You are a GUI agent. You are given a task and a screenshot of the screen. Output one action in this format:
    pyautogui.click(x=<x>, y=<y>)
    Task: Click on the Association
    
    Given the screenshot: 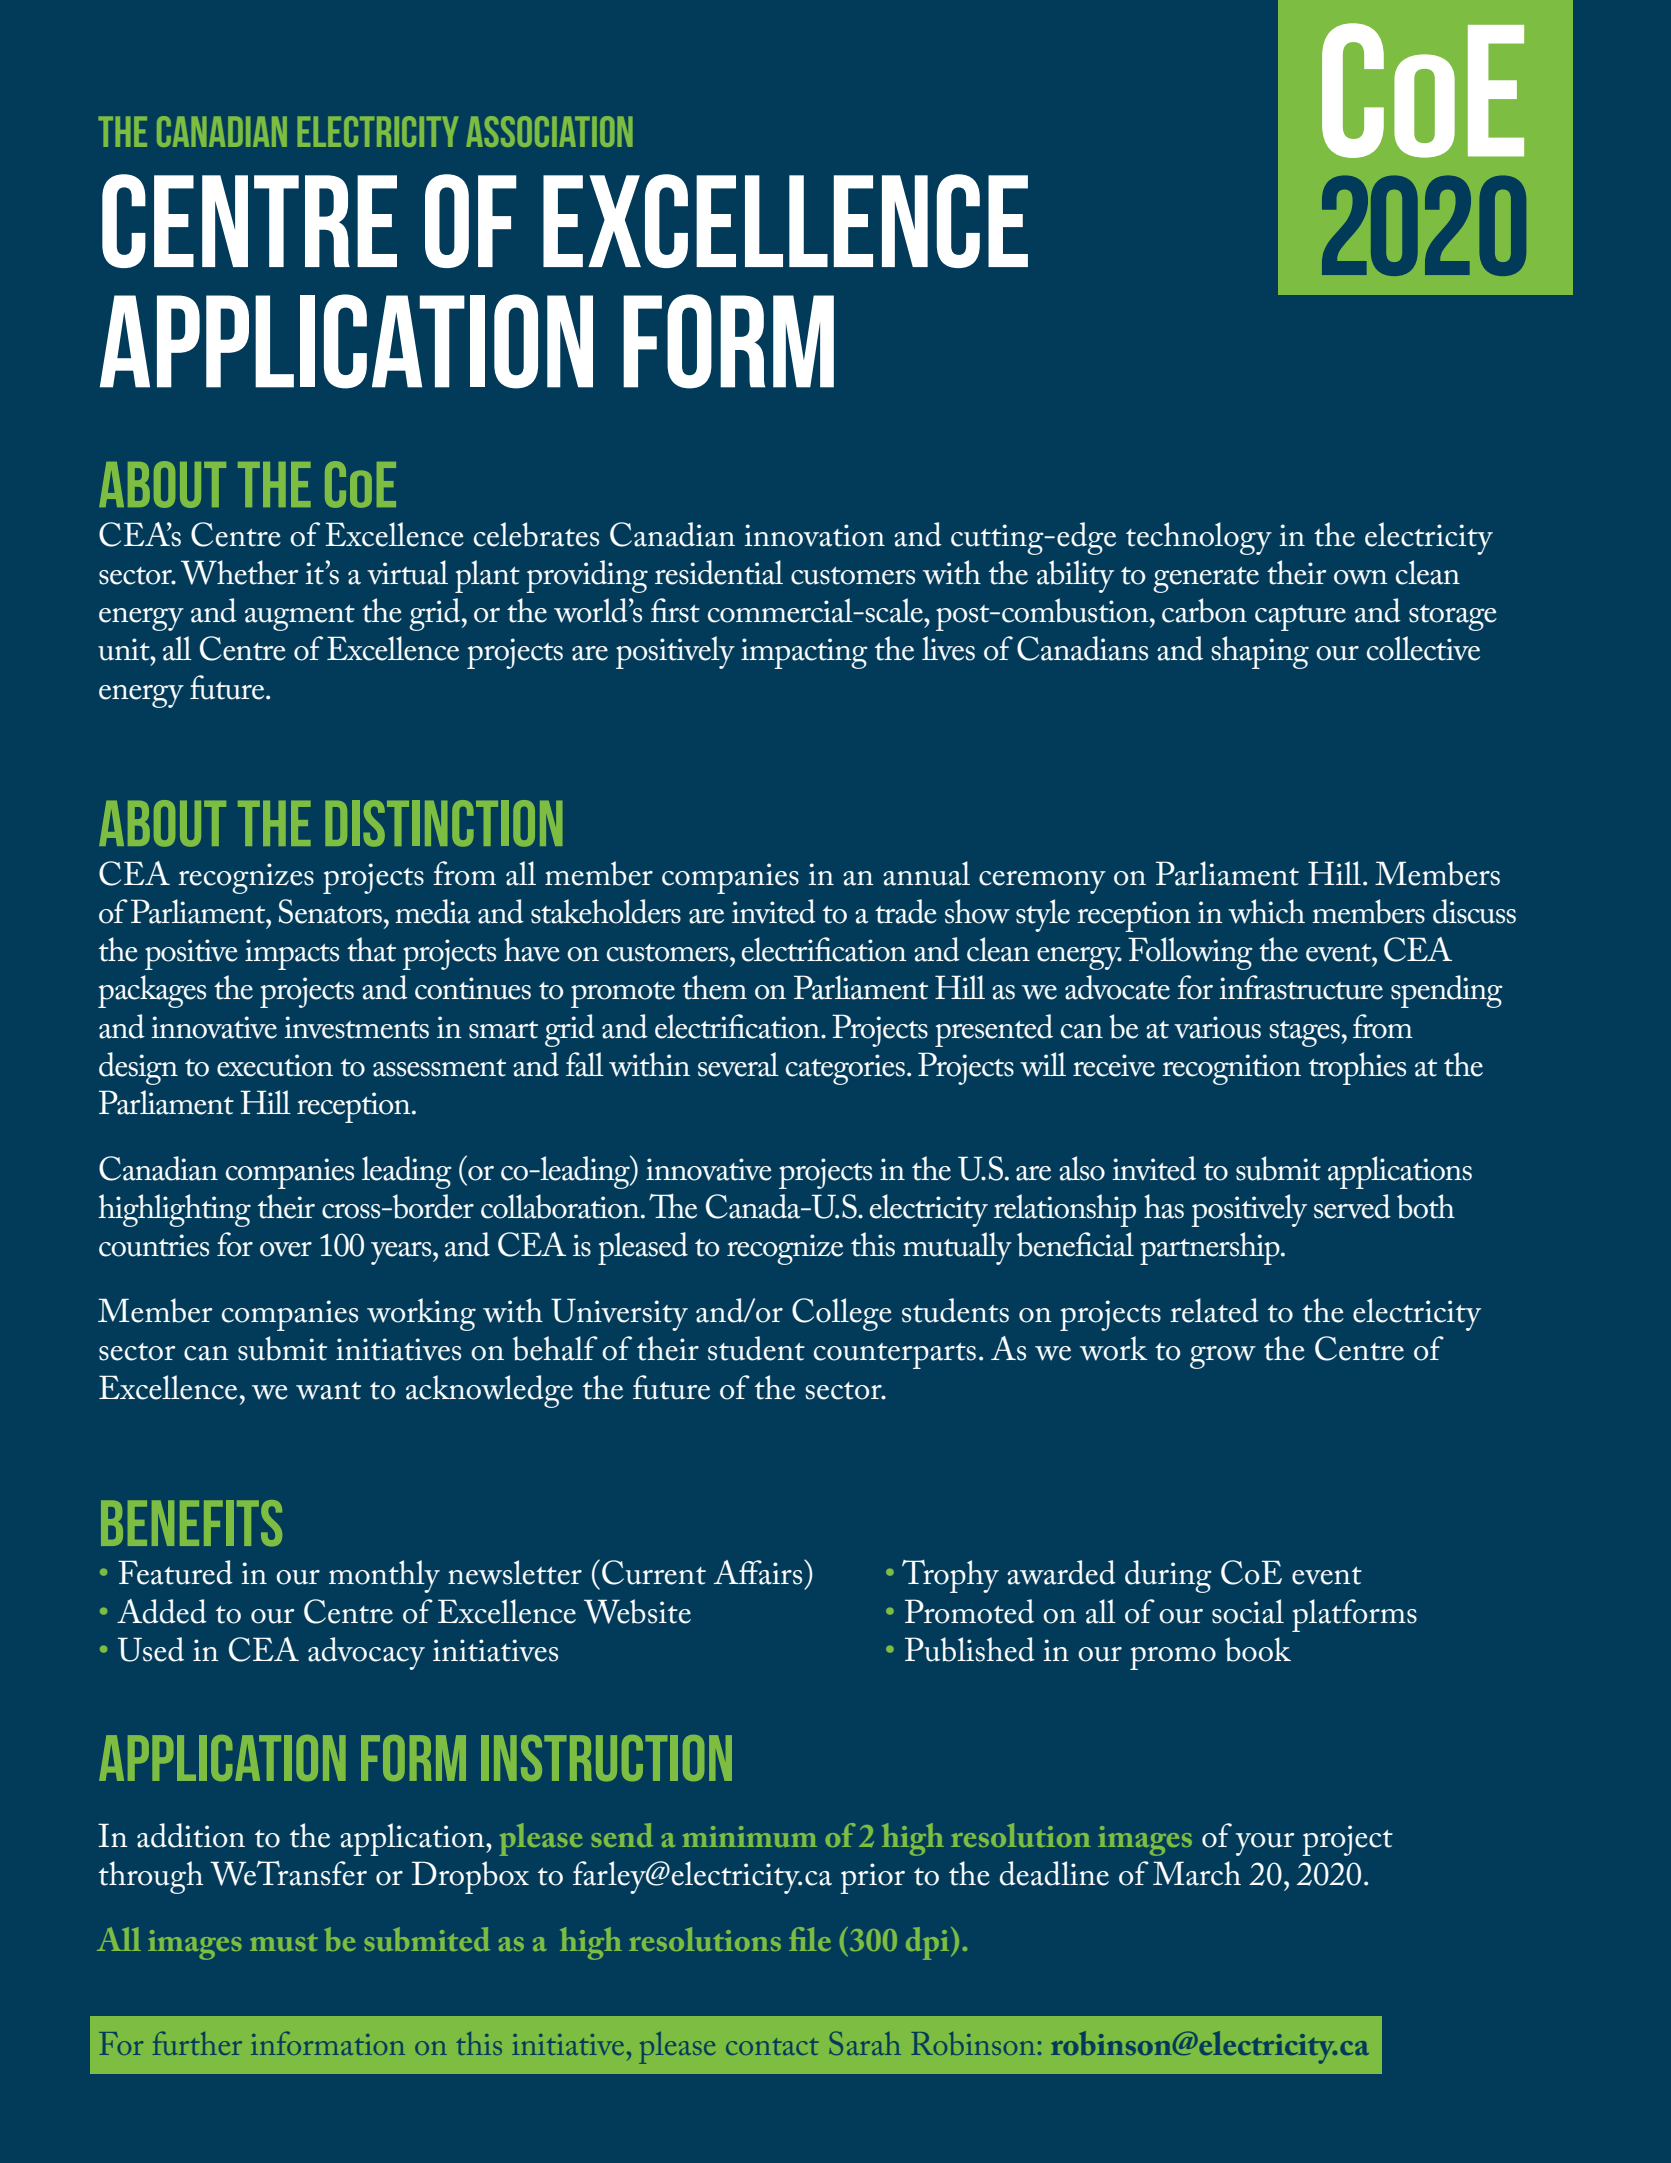 What is the action you would take?
    pyautogui.click(x=549, y=131)
